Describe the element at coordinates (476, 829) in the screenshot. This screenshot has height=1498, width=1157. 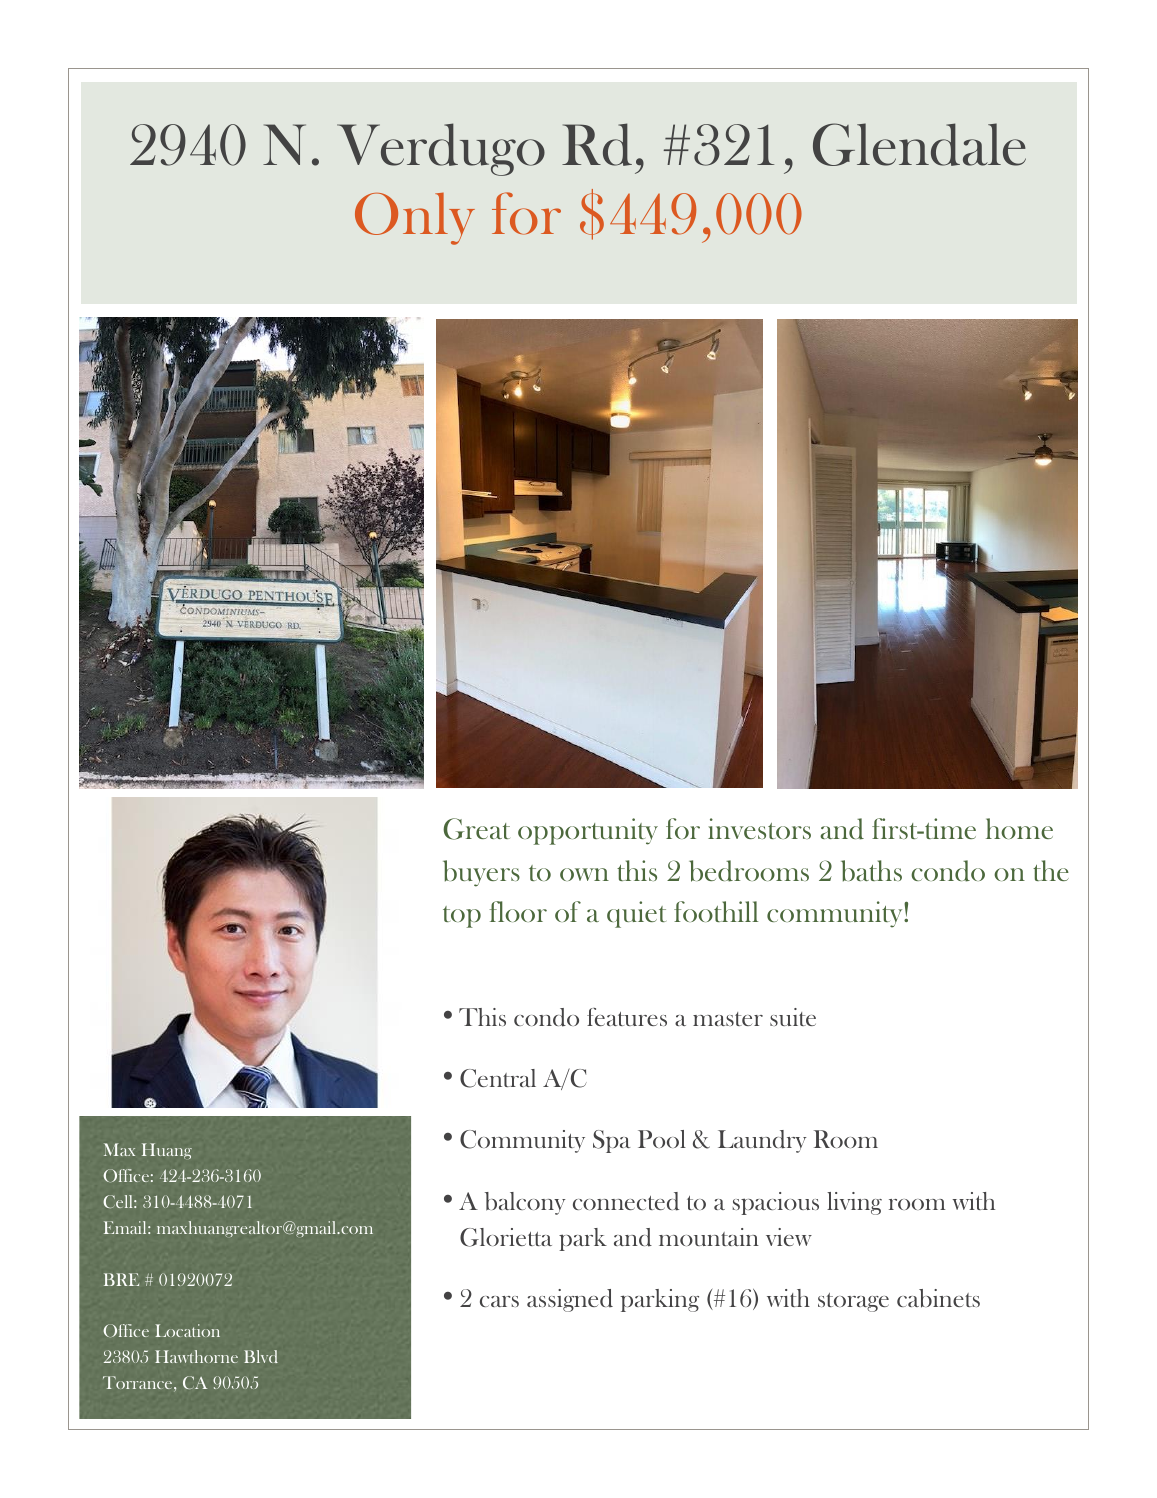
I see `Great` at that location.
